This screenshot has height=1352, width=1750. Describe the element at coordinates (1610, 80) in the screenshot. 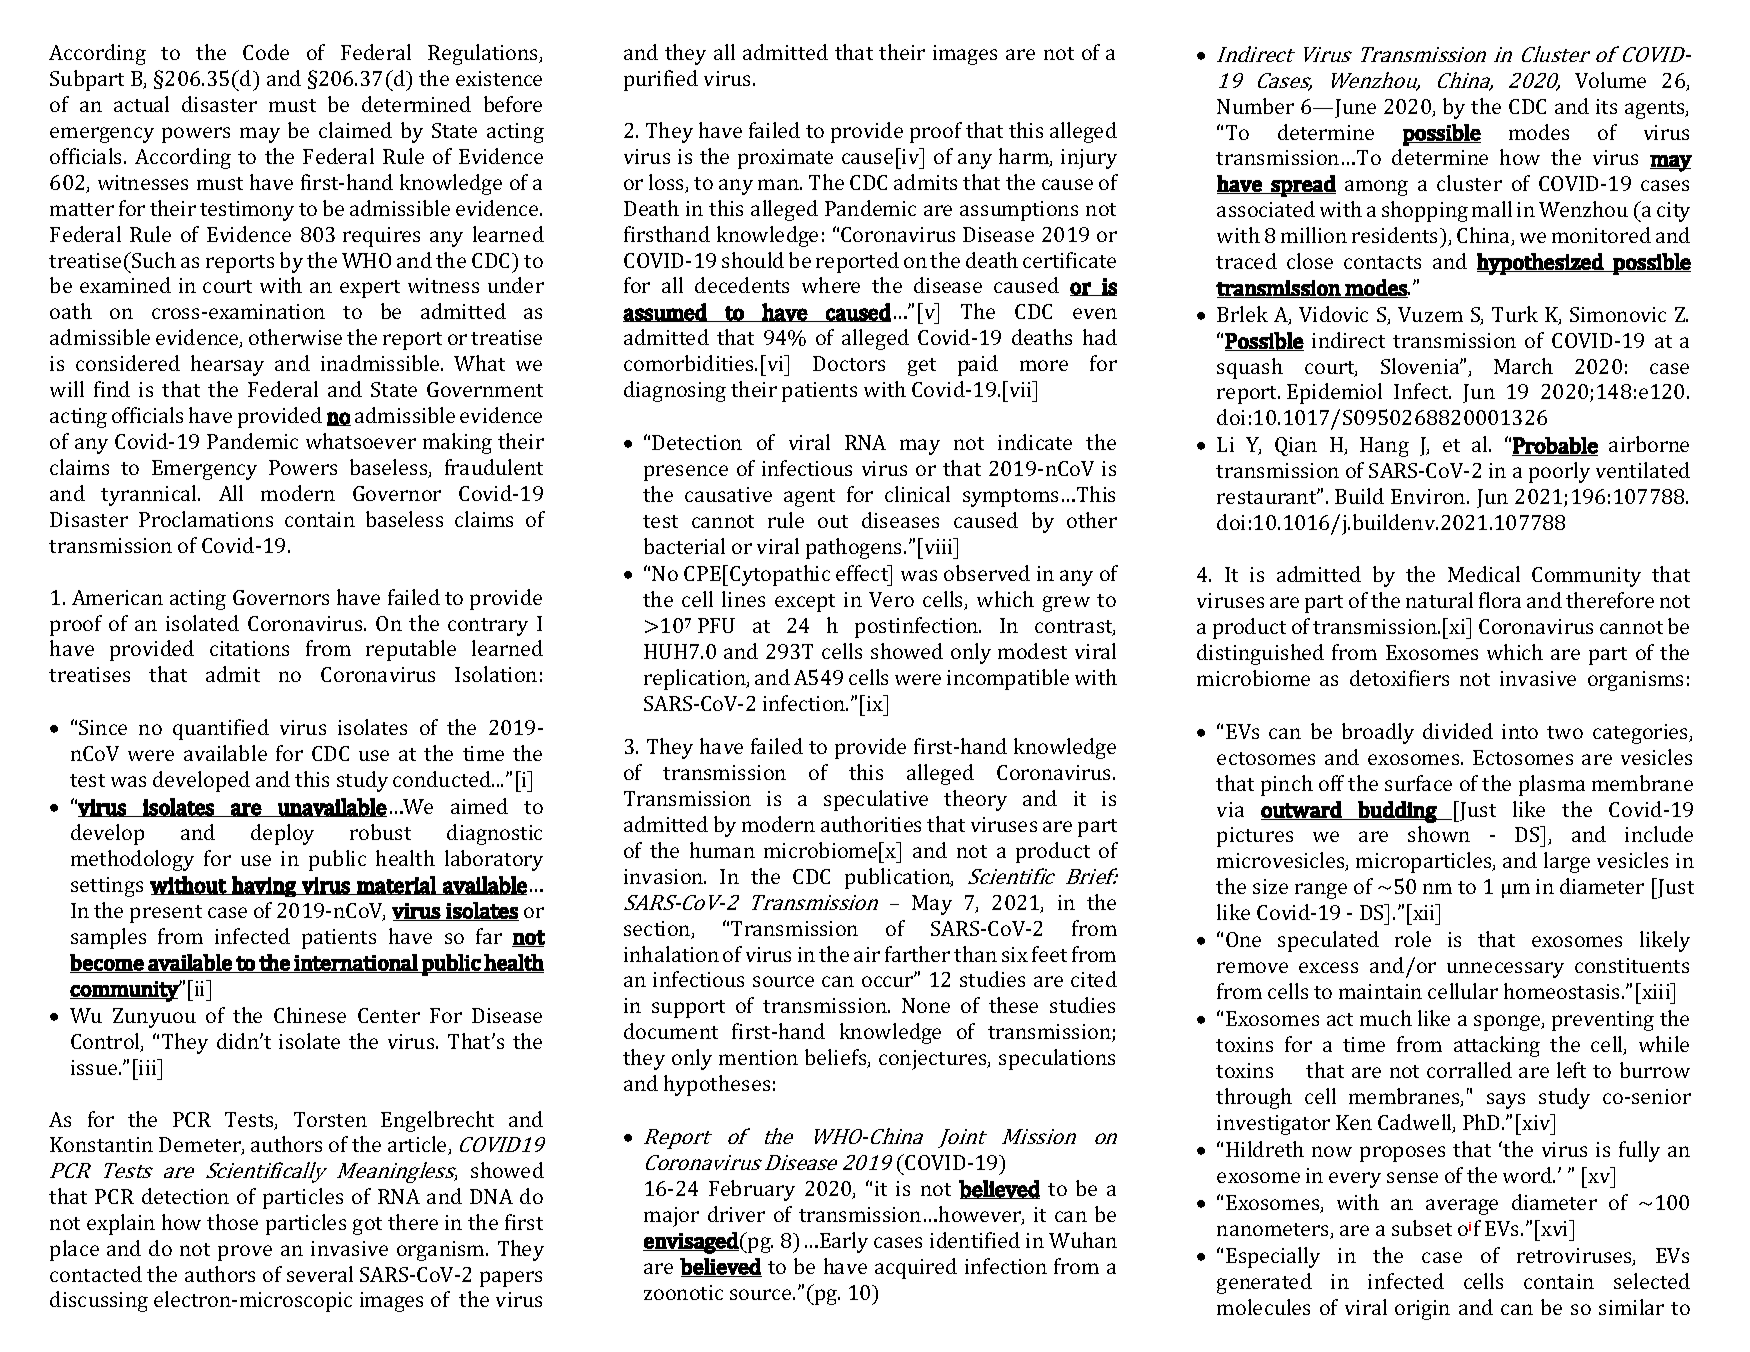

I see `Volume` at that location.
